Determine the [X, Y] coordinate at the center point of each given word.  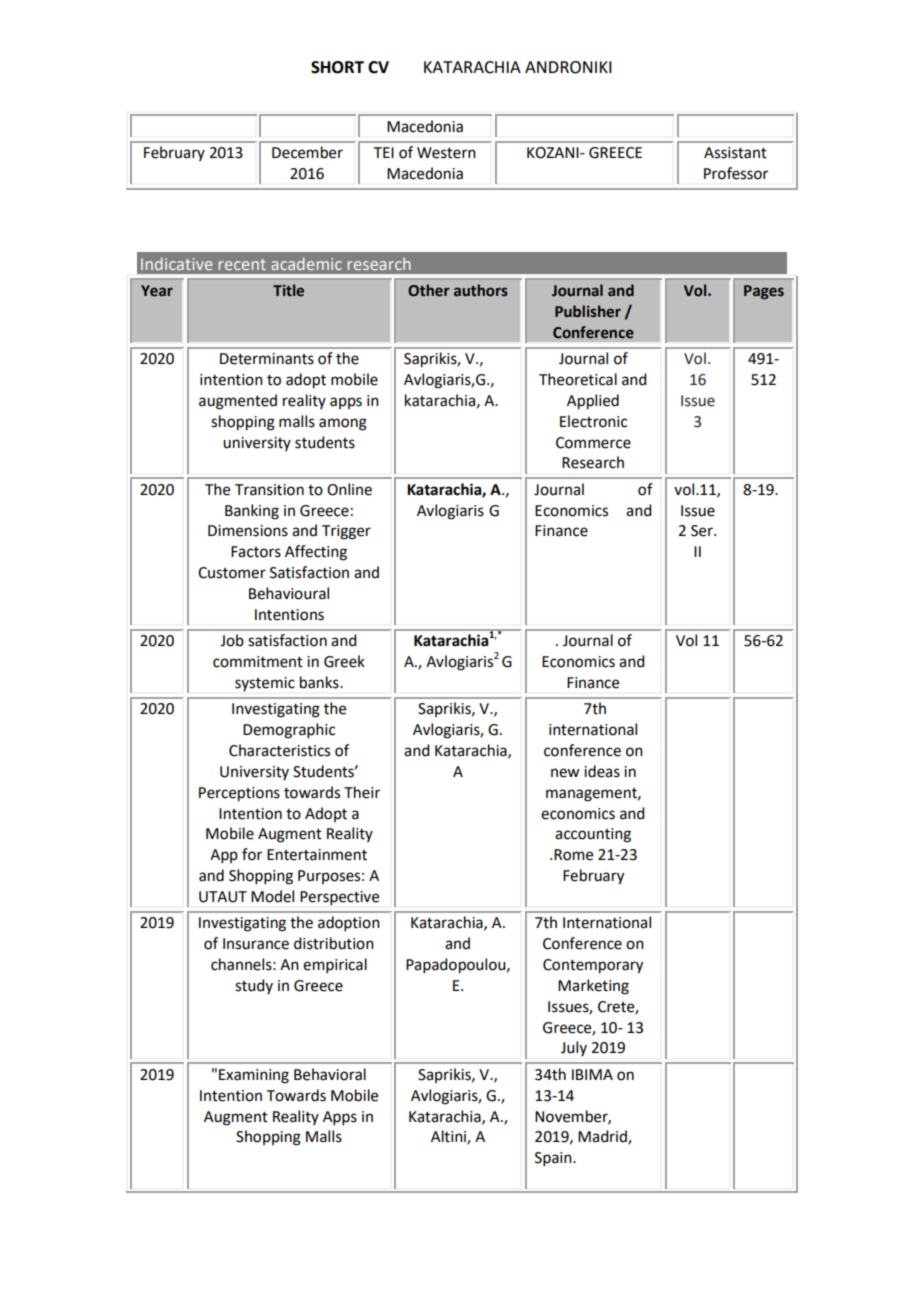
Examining [254, 1076]
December [307, 152]
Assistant [735, 153]
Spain [554, 1159]
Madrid [603, 1137]
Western [446, 153]
